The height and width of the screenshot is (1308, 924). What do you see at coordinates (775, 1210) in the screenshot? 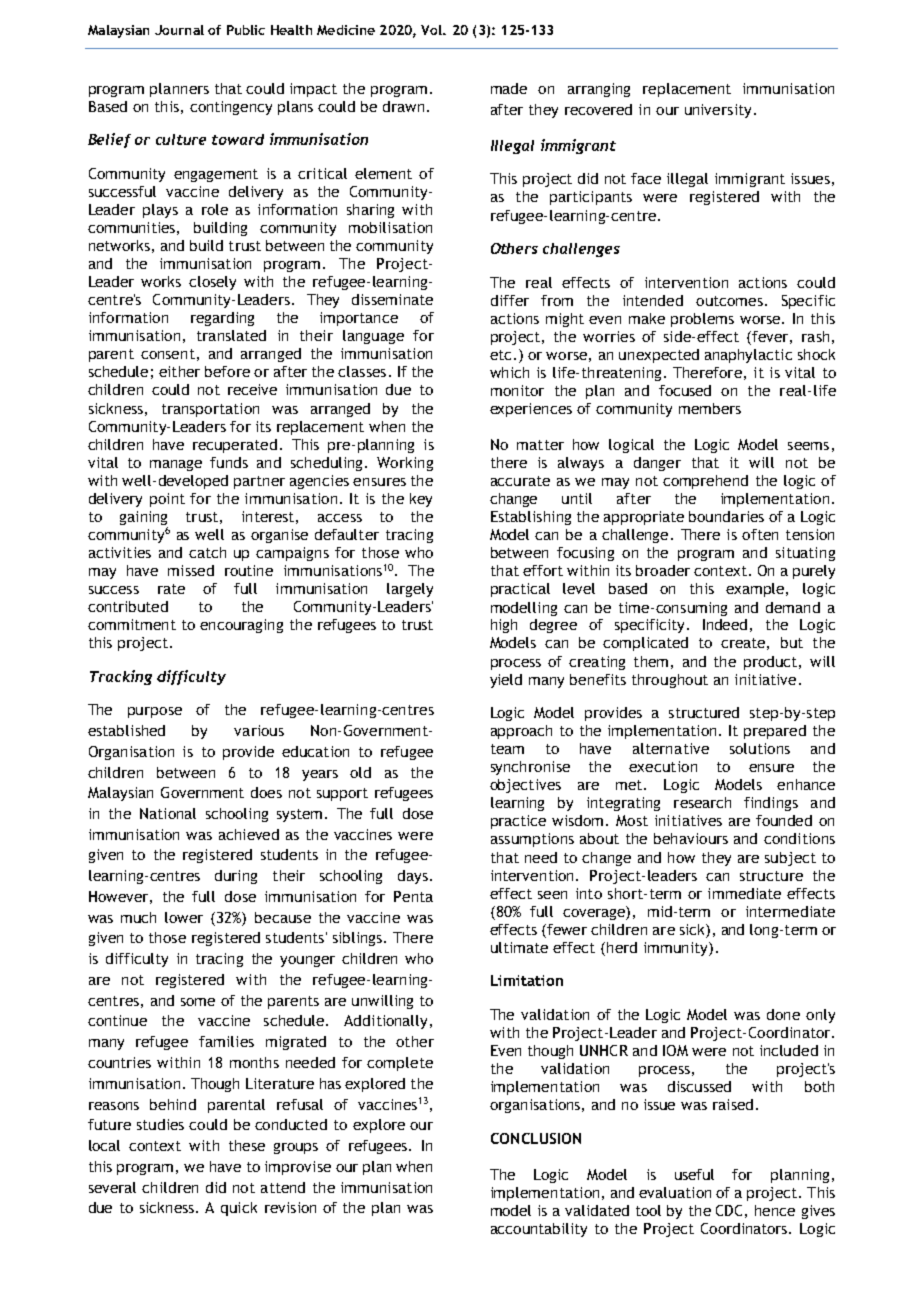
I see `hence` at bounding box center [775, 1210].
